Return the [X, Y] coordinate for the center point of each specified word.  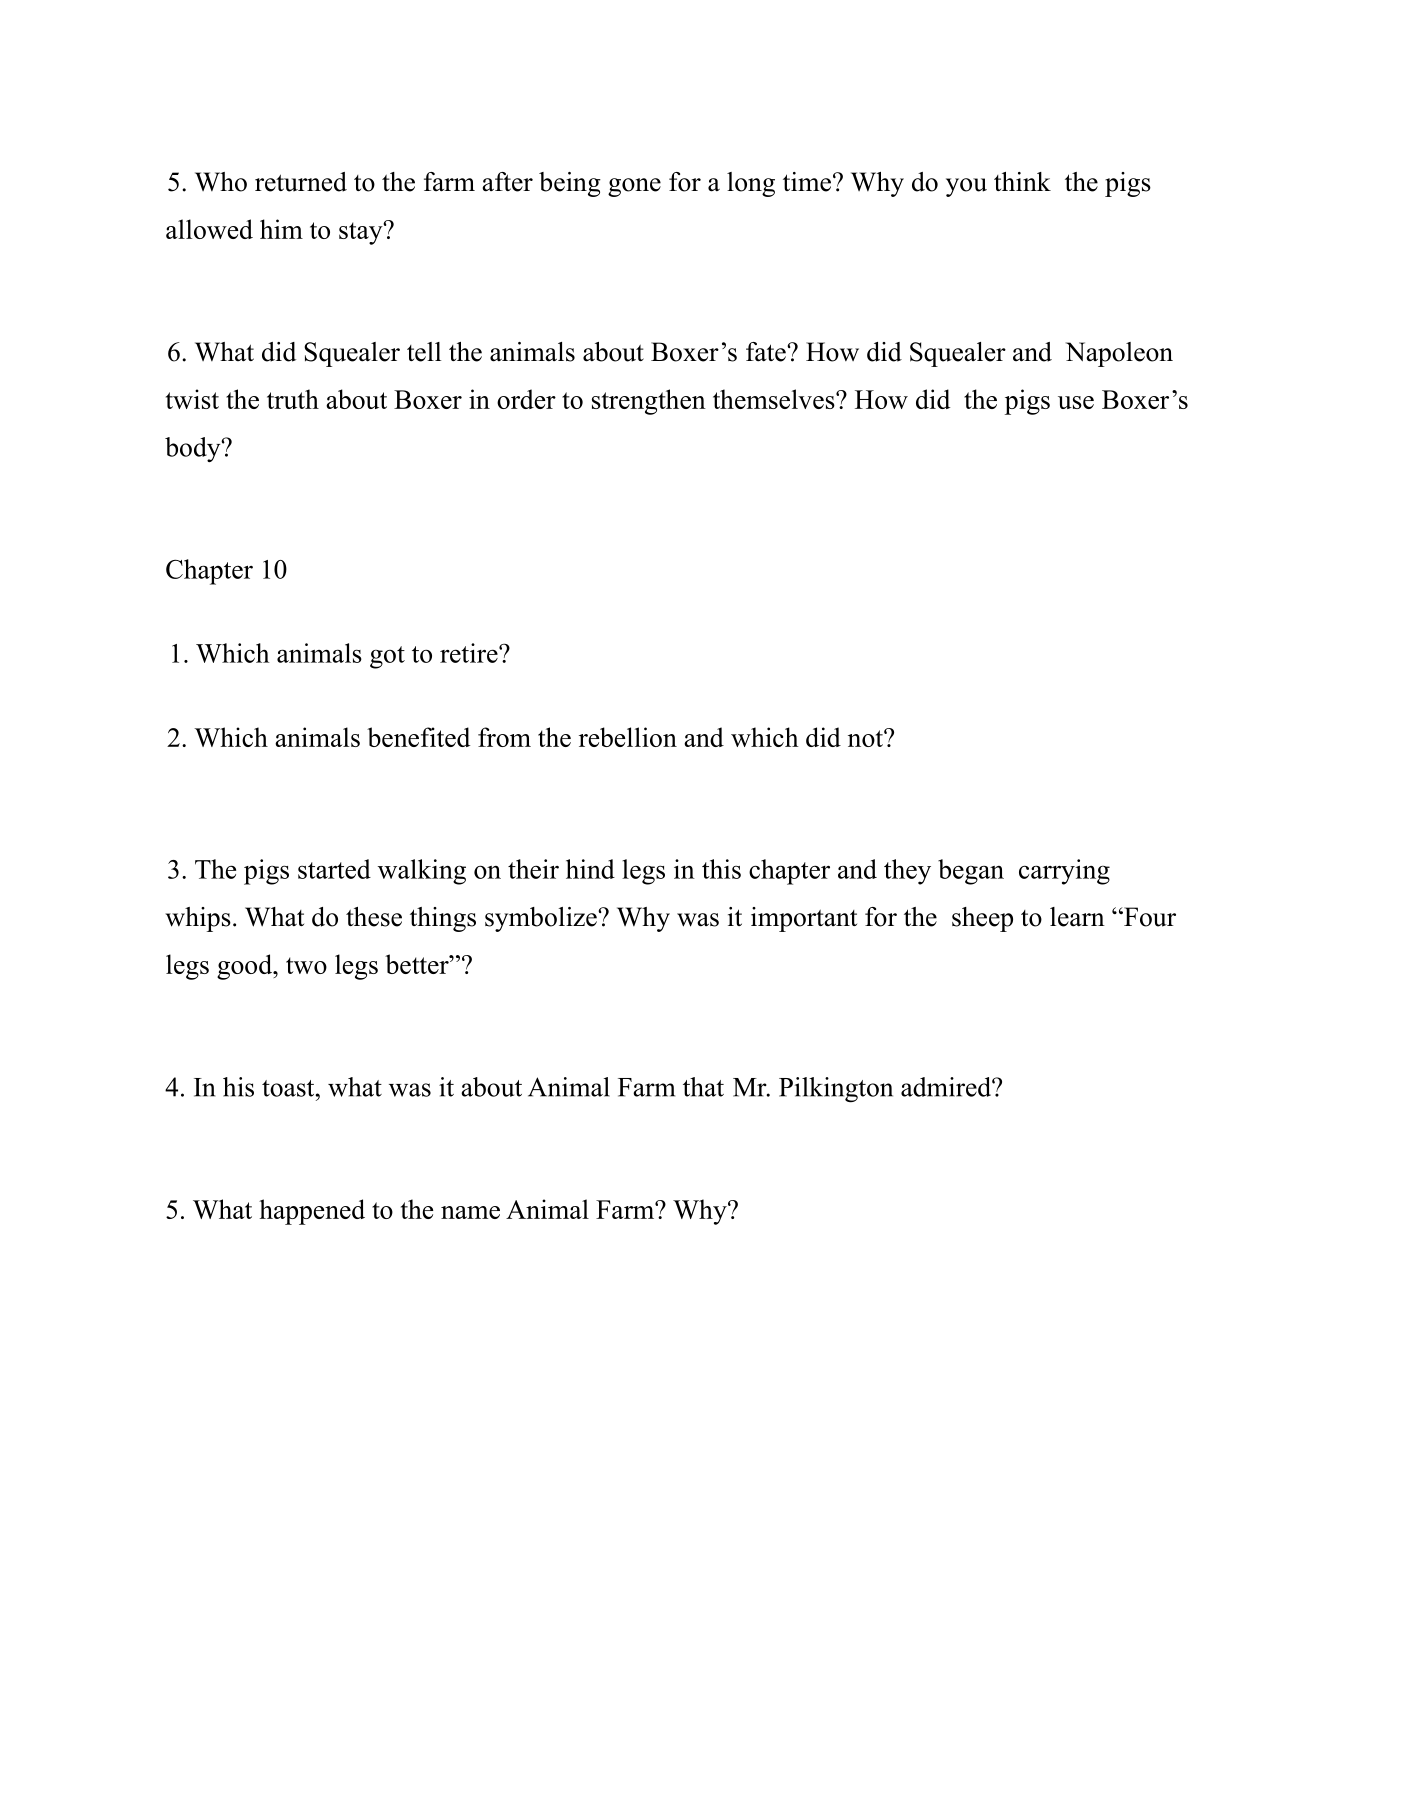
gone [634, 187]
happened [312, 1212]
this [721, 869]
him [281, 229]
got [387, 657]
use [1076, 402]
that [703, 1087]
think [1022, 181]
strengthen [649, 402]
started [334, 869]
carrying [1064, 872]
